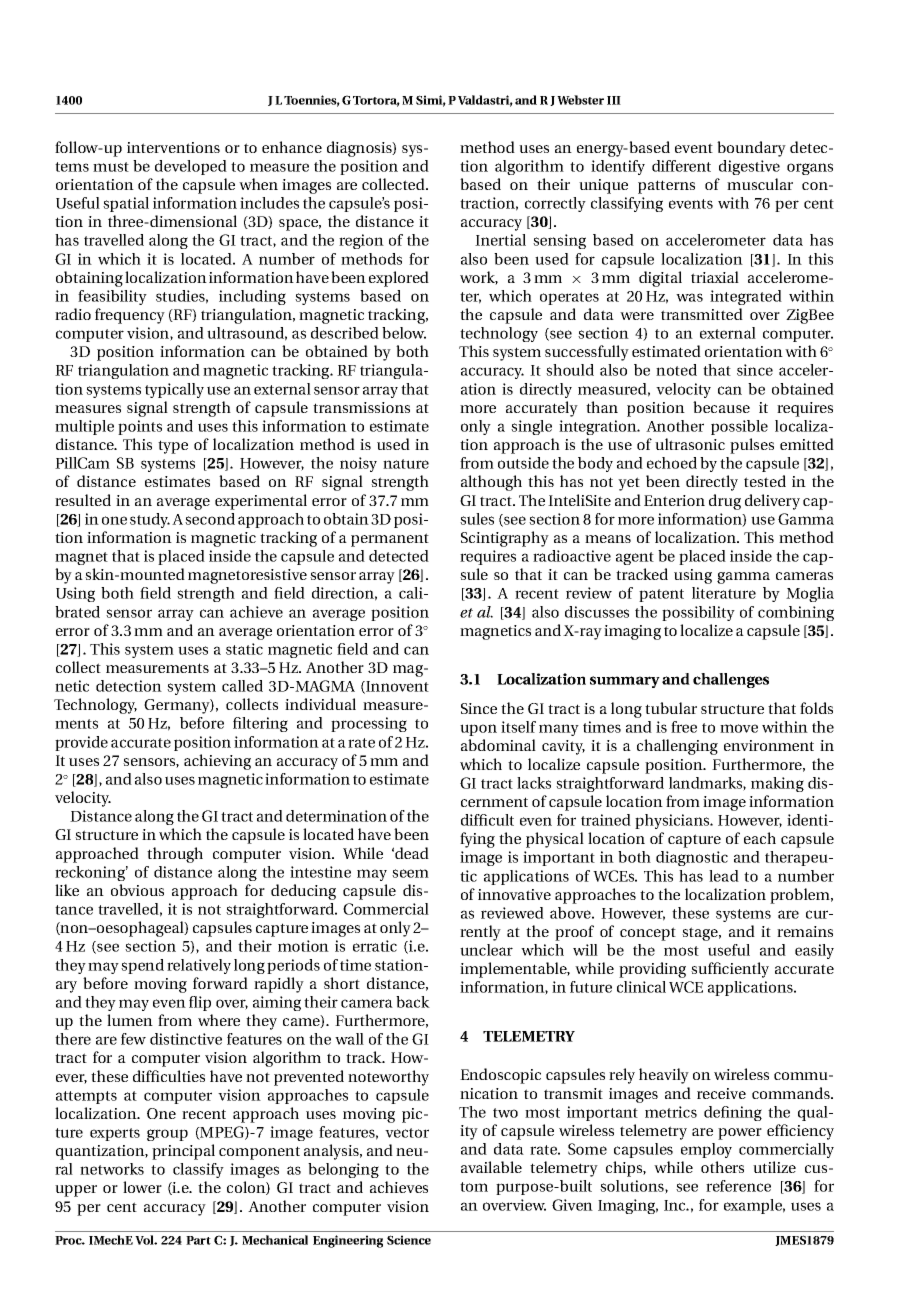 This screenshot has width=924, height=1307. I want to click on reference, so click(738, 1186).
